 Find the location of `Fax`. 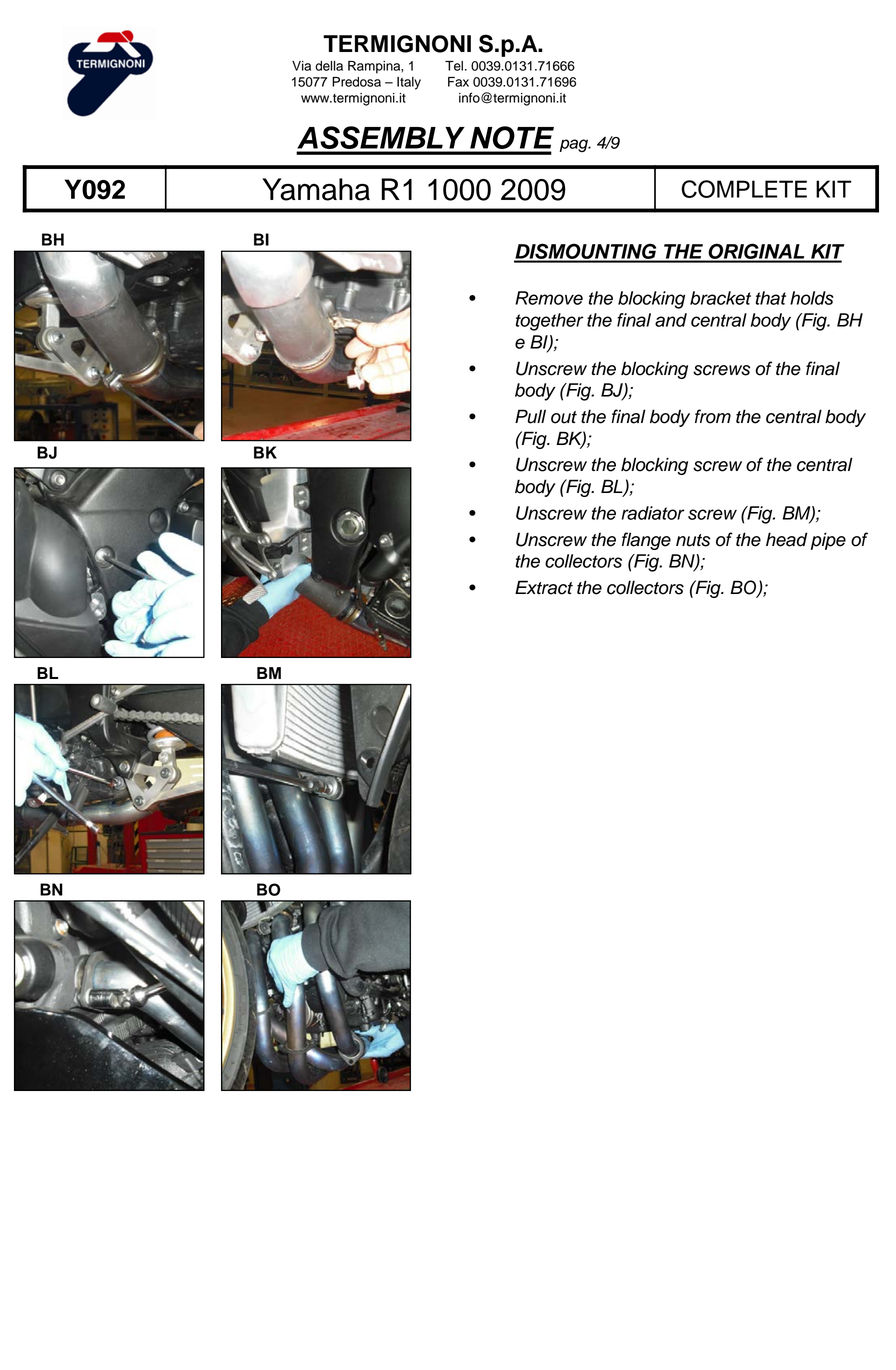

Fax is located at coordinates (458, 82).
